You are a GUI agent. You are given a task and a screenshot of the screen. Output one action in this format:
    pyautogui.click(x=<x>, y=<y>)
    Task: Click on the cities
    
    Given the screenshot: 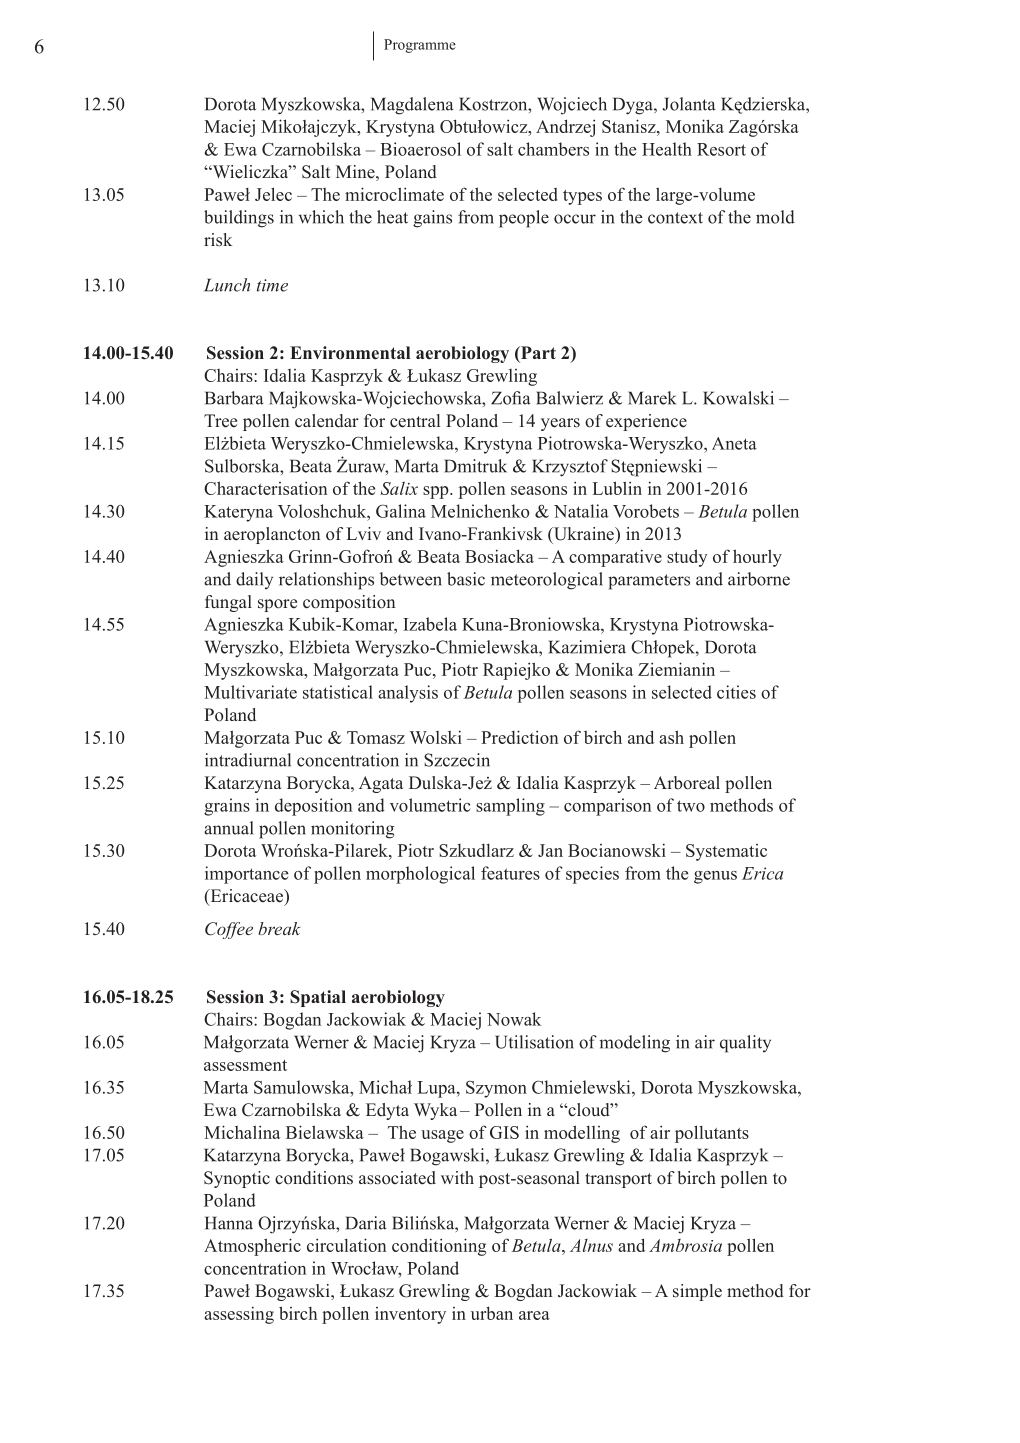 What is the action you would take?
    pyautogui.click(x=736, y=692)
